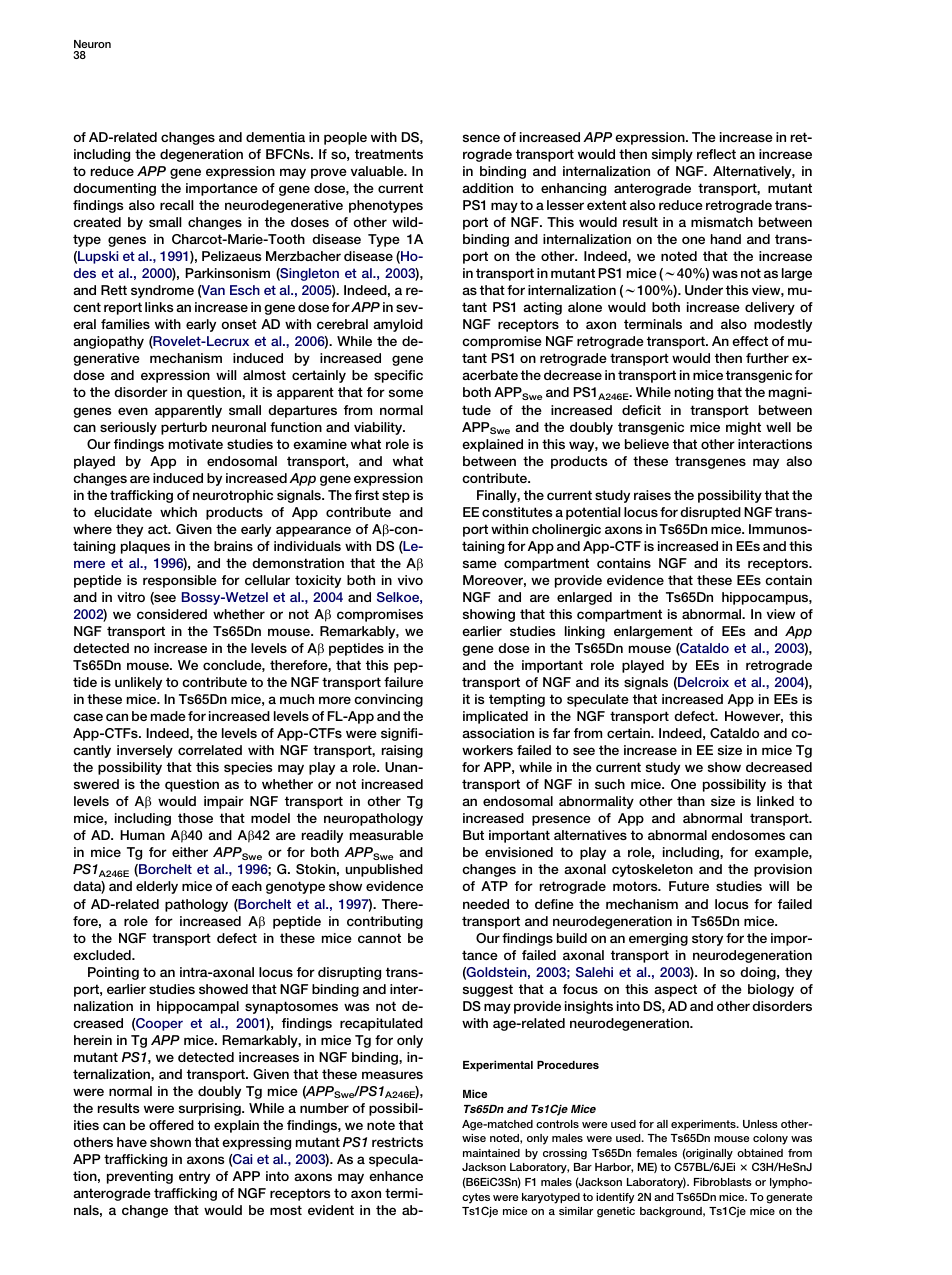 The image size is (952, 1275). I want to click on recall, so click(177, 205).
